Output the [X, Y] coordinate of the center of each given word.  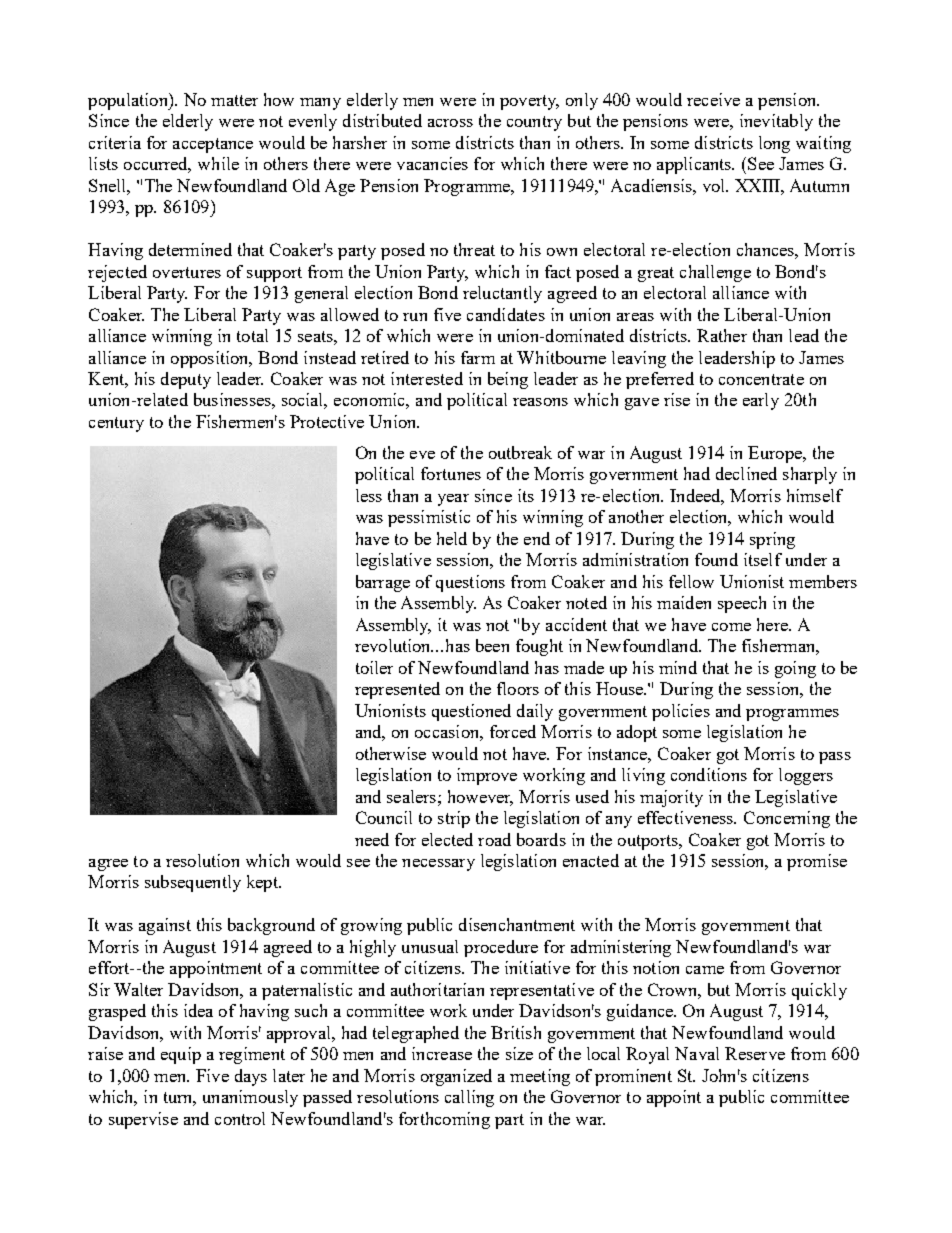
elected [447, 839]
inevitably [776, 122]
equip [181, 1055]
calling [469, 1098]
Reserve [755, 1053]
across [450, 123]
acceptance [213, 145]
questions [470, 583]
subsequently [193, 883]
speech [742, 604]
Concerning [787, 819]
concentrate [761, 379]
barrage [383, 583]
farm [478, 357]
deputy [186, 380]
